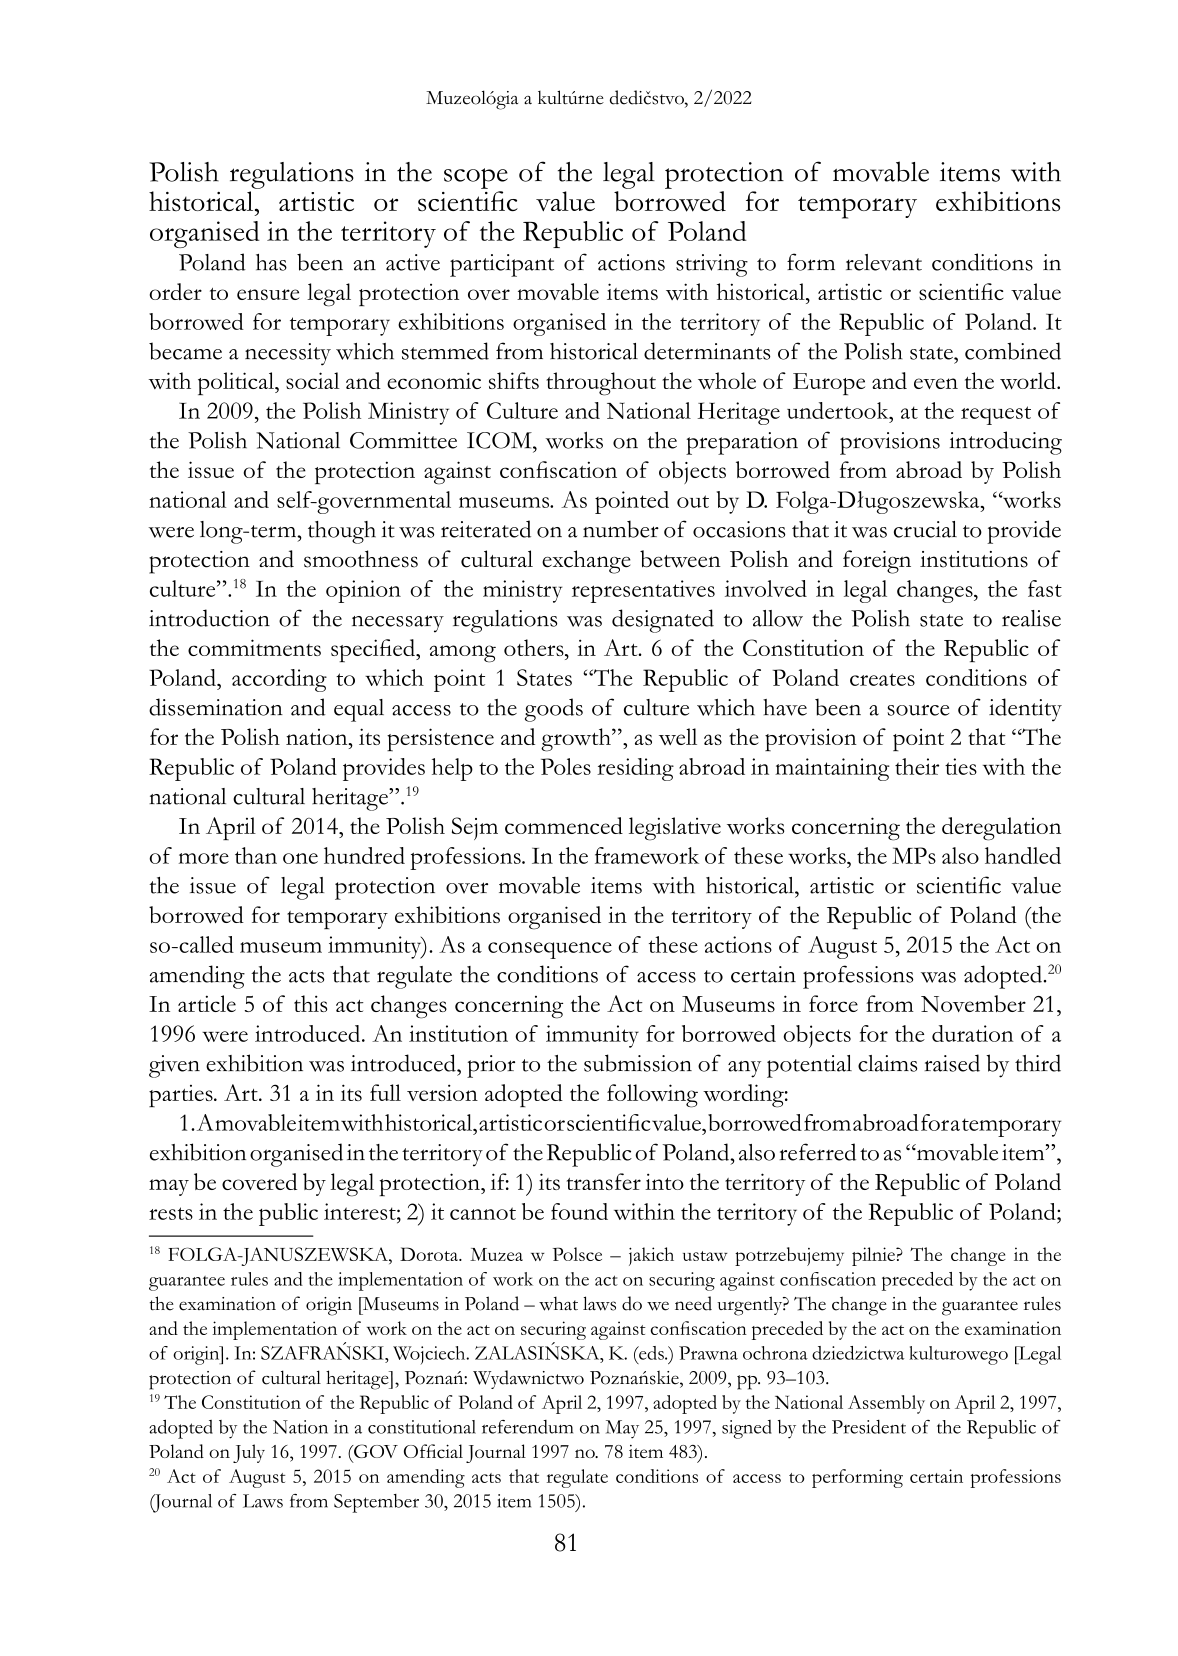  What do you see at coordinates (249, 1453) in the screenshot?
I see `July` at bounding box center [249, 1453].
